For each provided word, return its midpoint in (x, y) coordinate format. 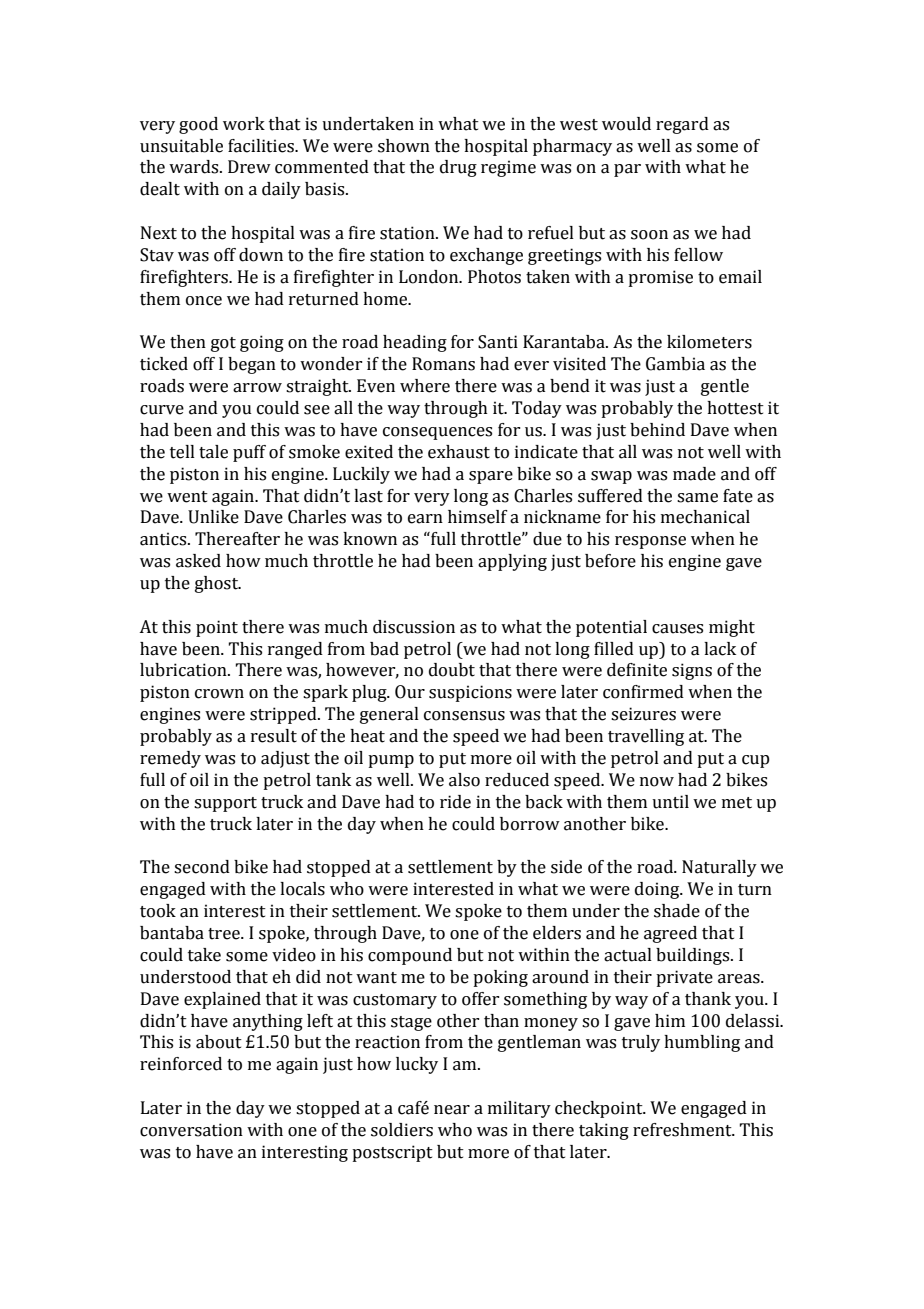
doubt (452, 670)
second (202, 867)
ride (455, 802)
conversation (191, 1130)
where (425, 386)
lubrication (184, 670)
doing (658, 890)
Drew (249, 167)
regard (682, 125)
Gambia (675, 364)
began (252, 365)
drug (458, 168)
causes (677, 629)
